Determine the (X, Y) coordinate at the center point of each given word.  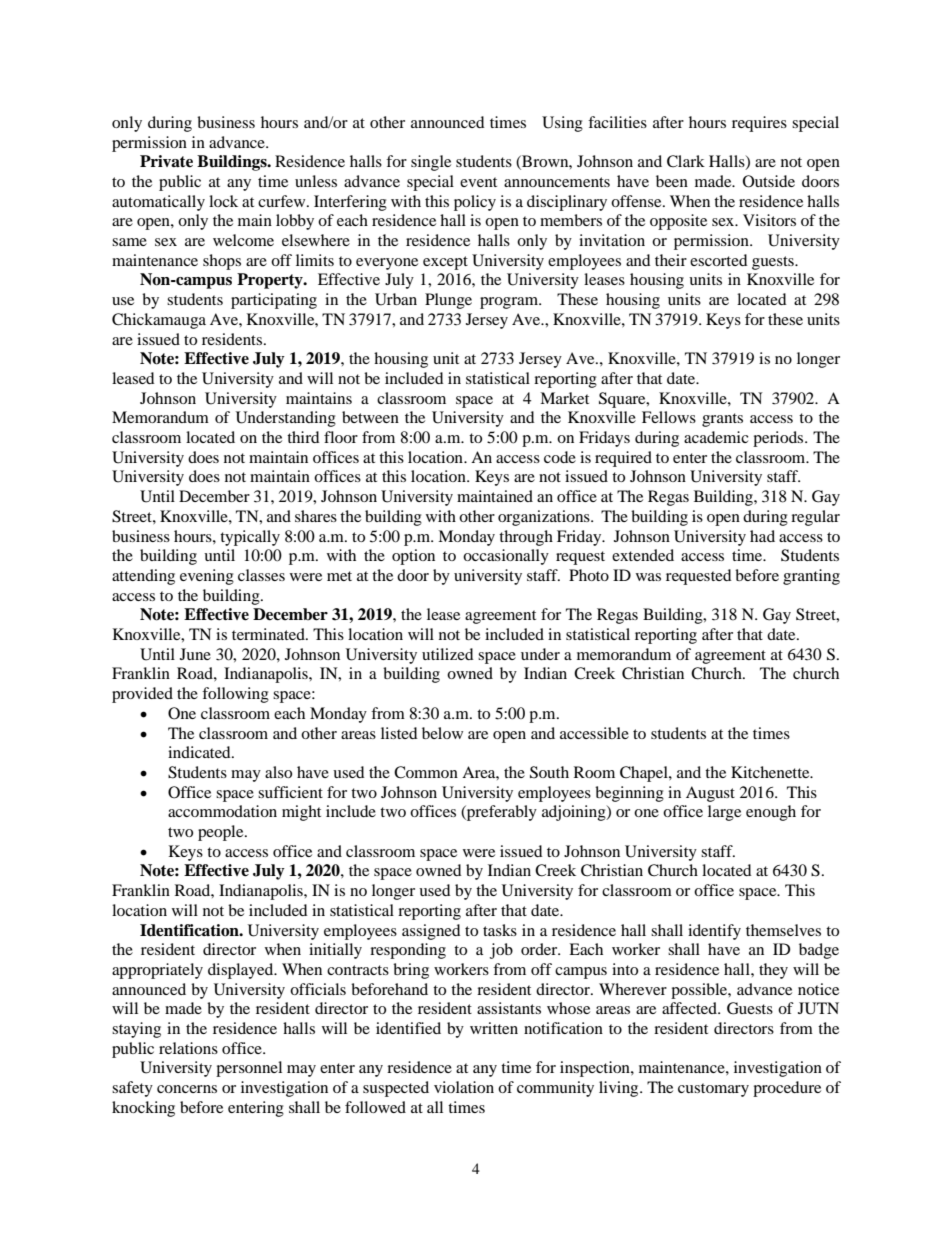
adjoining (575, 813)
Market (564, 398)
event (478, 182)
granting (811, 577)
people (222, 833)
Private (166, 161)
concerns (187, 1089)
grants (722, 420)
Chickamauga (159, 321)
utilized (448, 654)
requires (759, 124)
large (724, 813)
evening (207, 577)
